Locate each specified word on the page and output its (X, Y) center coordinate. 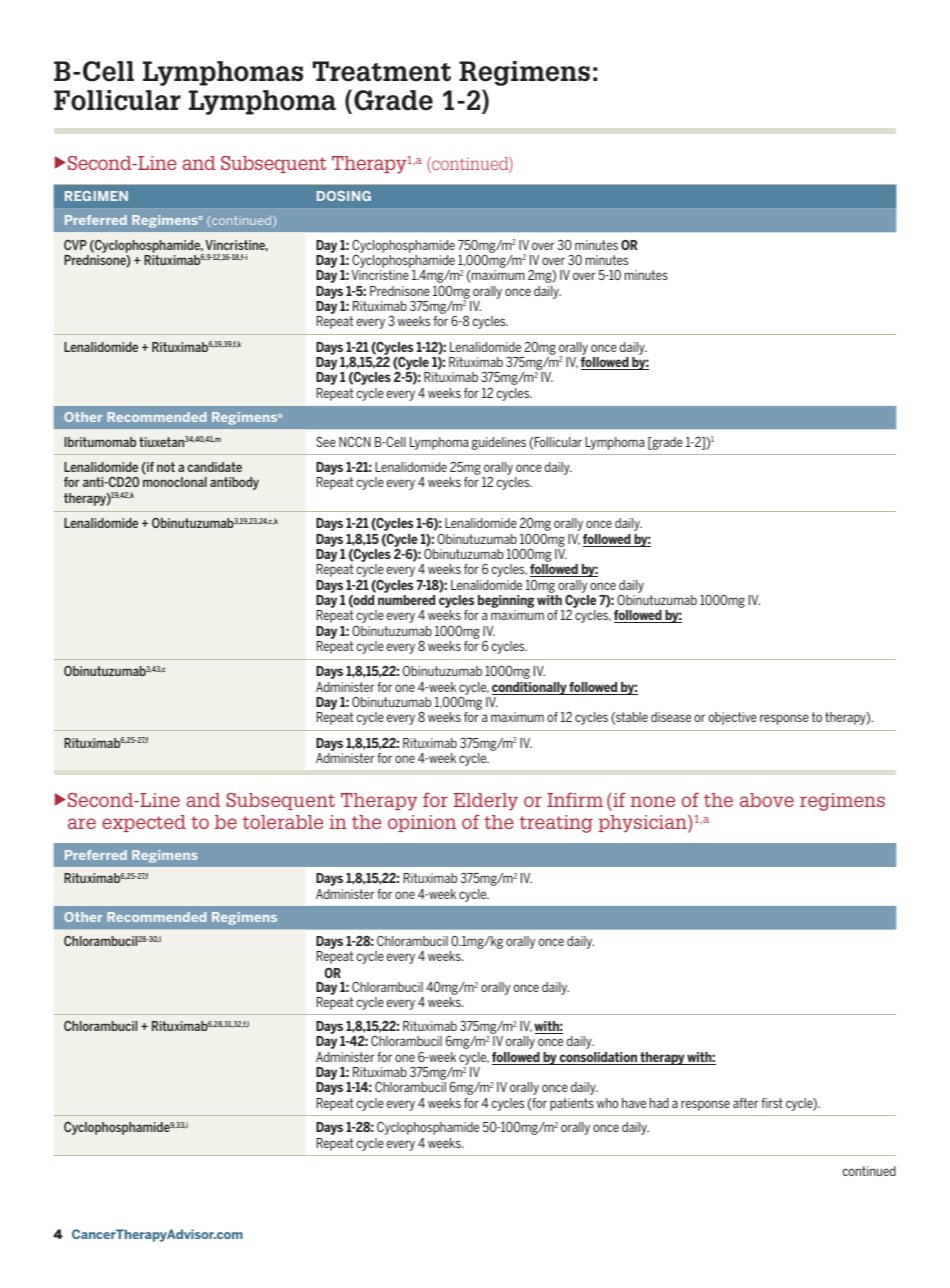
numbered (406, 600)
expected (144, 823)
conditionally (530, 688)
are (82, 823)
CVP (75, 245)
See (326, 441)
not (166, 467)
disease (671, 717)
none (653, 801)
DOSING (344, 196)
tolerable (282, 822)
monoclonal (175, 482)
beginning (506, 603)
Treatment (381, 71)
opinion (422, 823)
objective (733, 718)
